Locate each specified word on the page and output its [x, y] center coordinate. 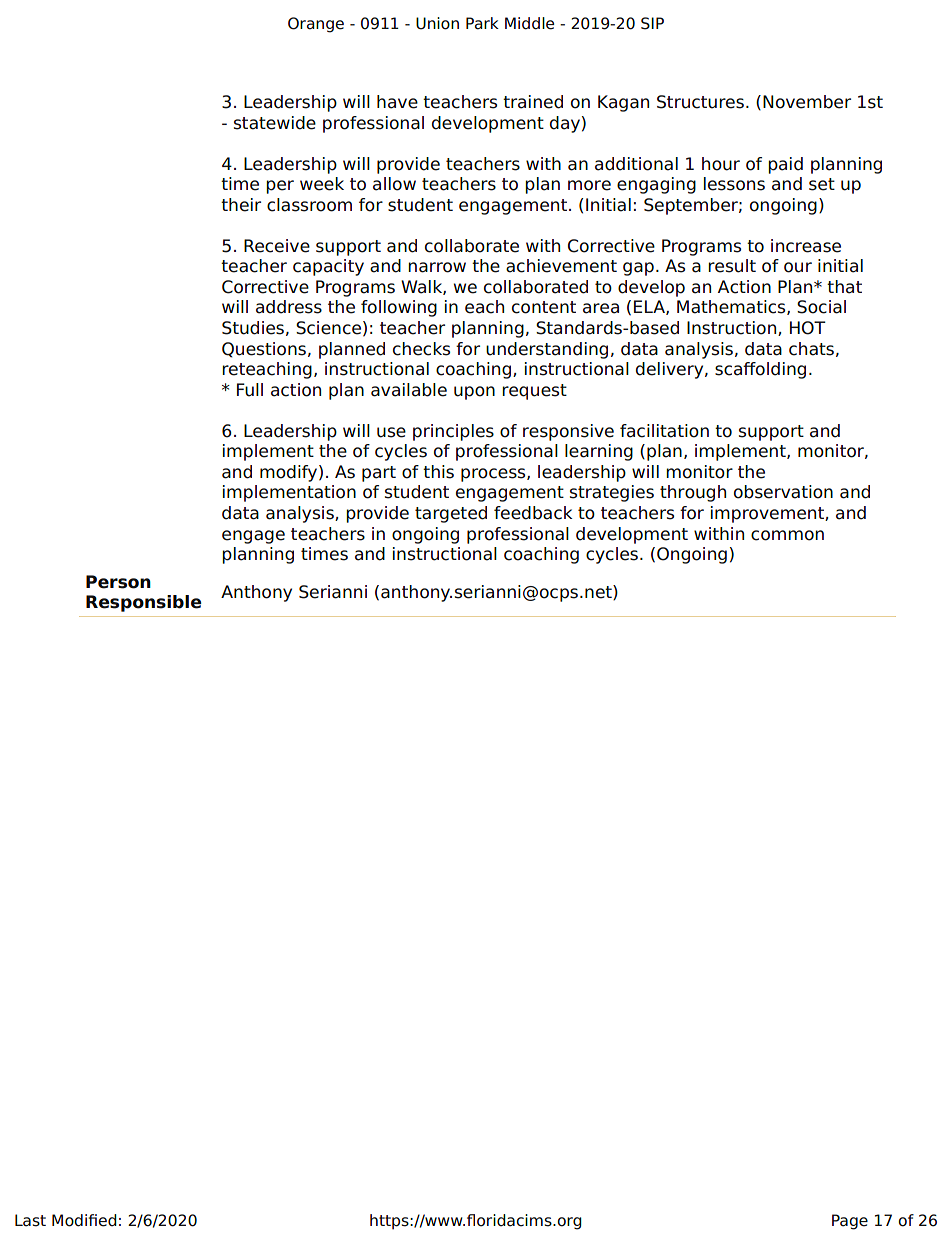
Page [850, 1222]
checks [421, 349]
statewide [275, 123]
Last [30, 1220]
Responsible [144, 603]
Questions [264, 350]
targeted [451, 514]
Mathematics [732, 307]
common [787, 535]
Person [118, 582]
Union [437, 23]
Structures [700, 102]
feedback [533, 513]
